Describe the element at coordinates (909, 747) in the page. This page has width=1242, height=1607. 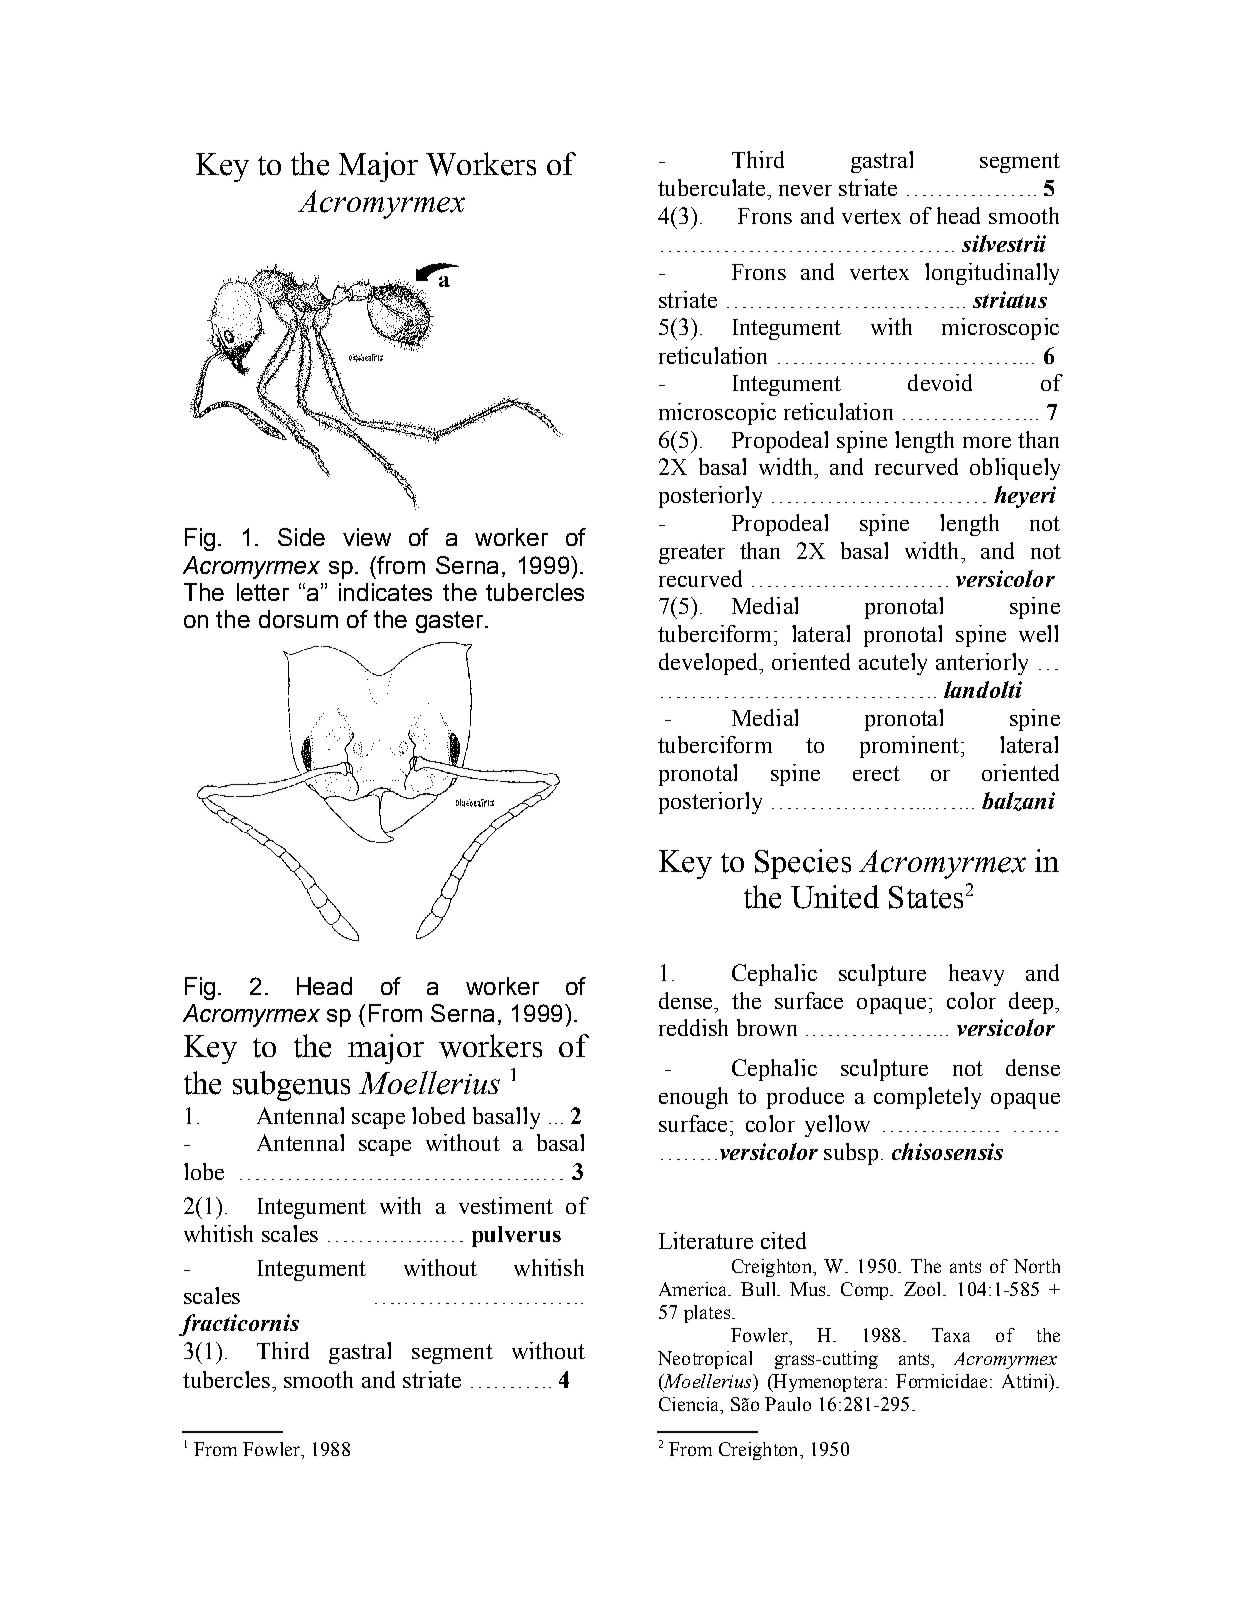
I see `prominent` at that location.
